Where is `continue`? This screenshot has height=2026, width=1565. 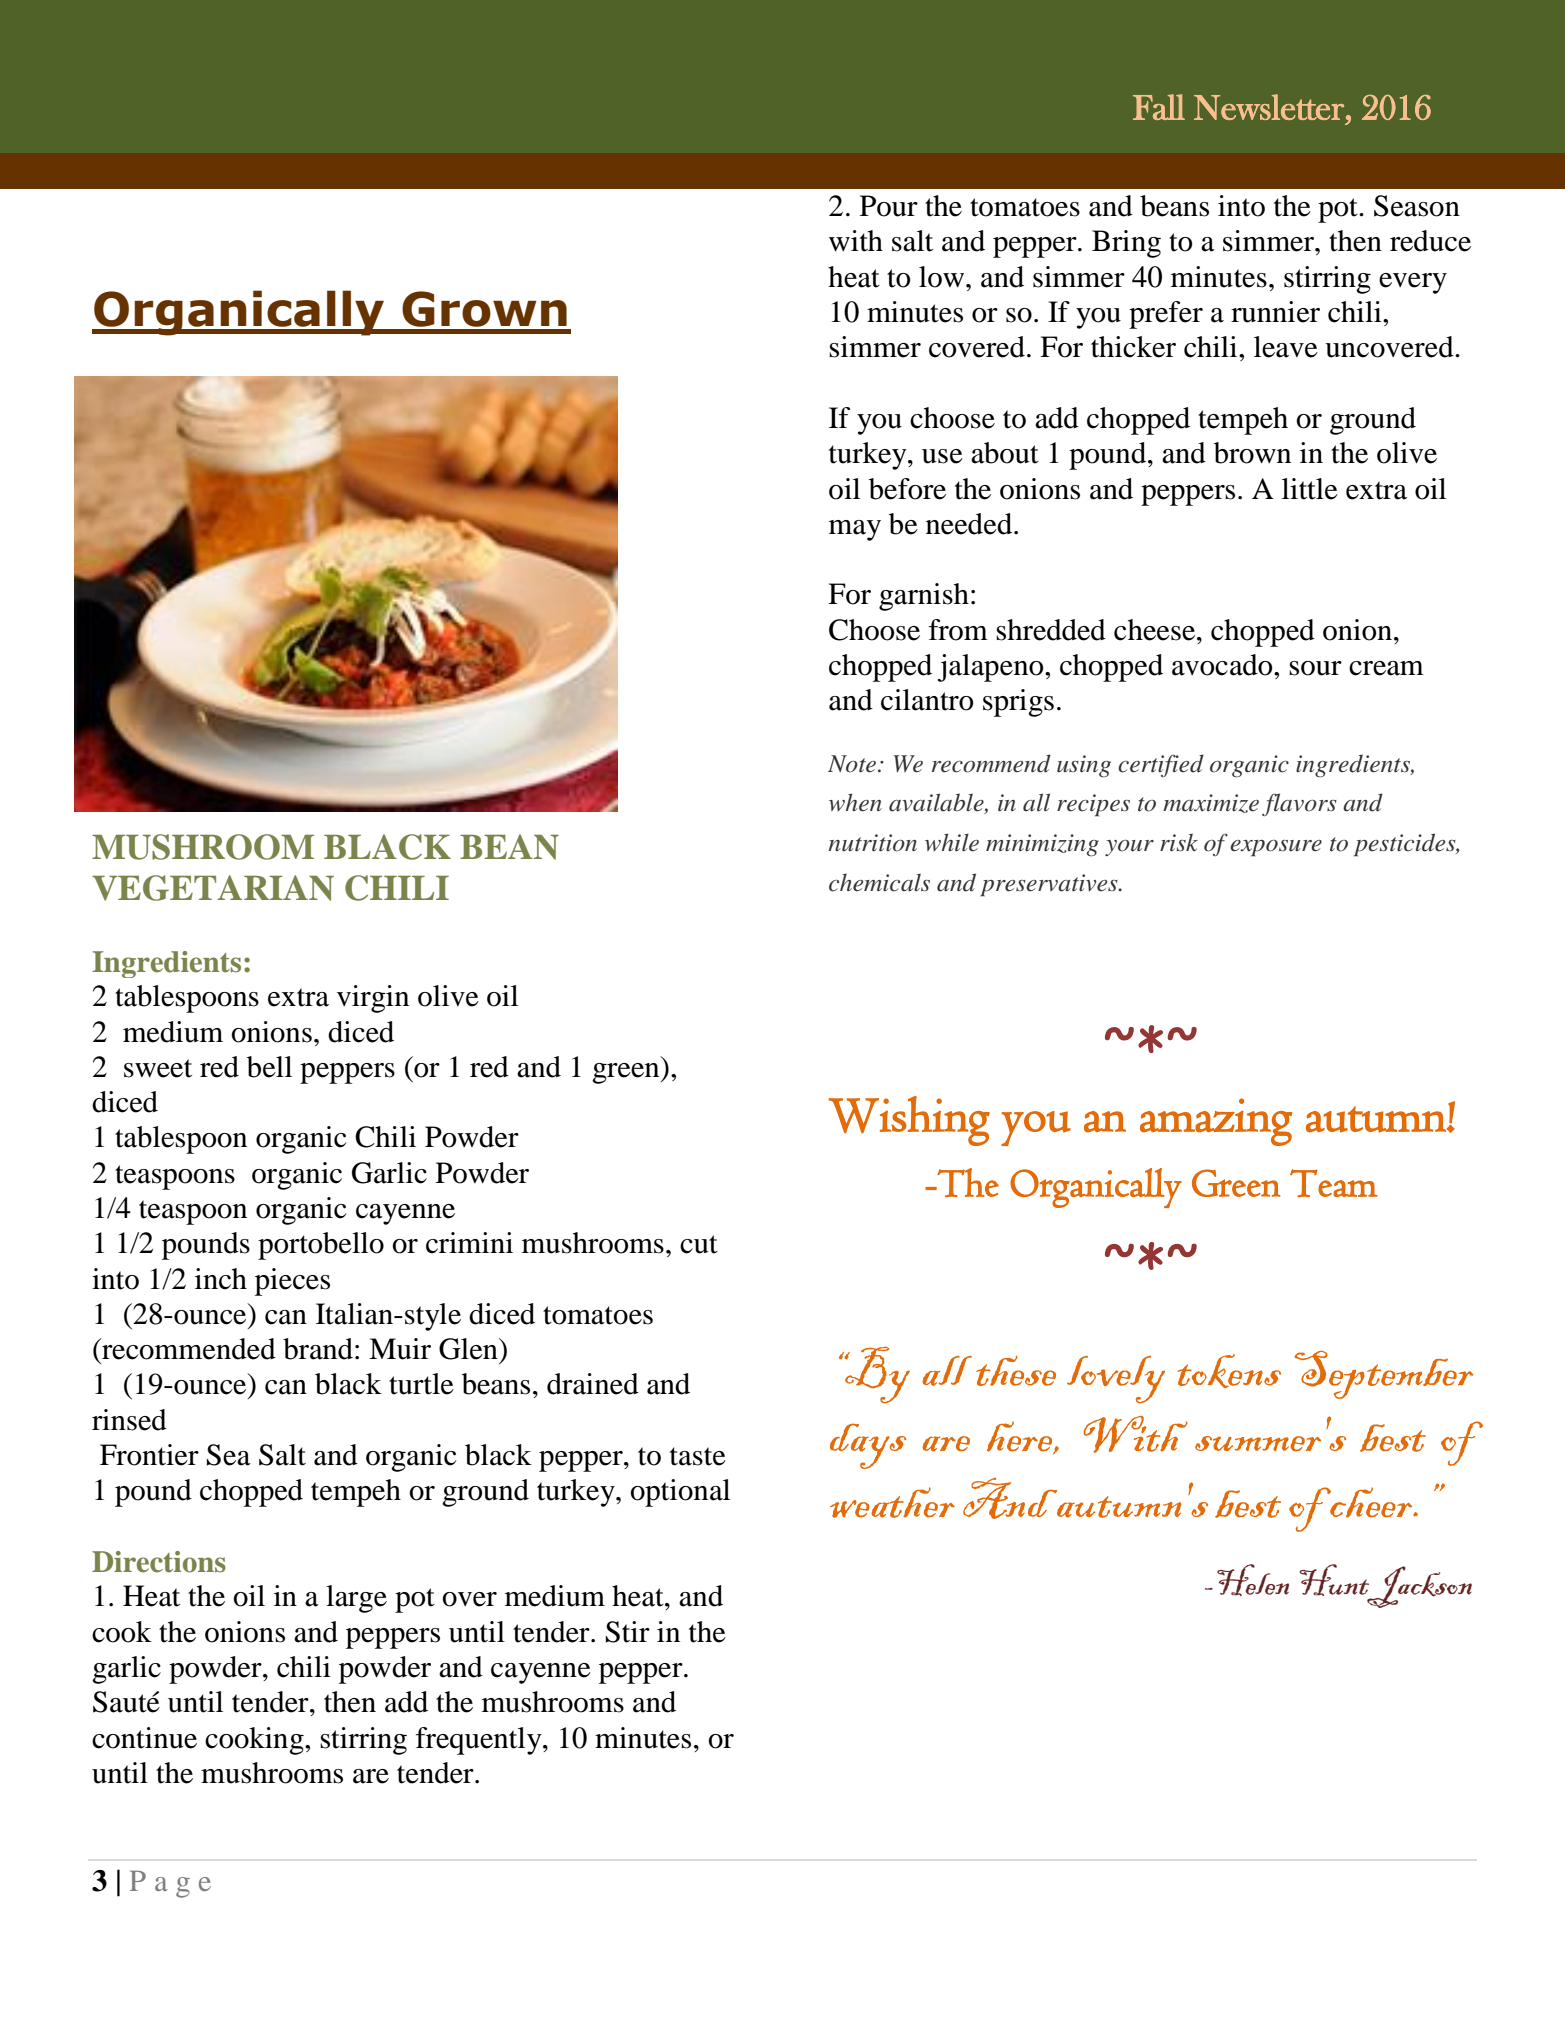 continue is located at coordinates (144, 1738).
